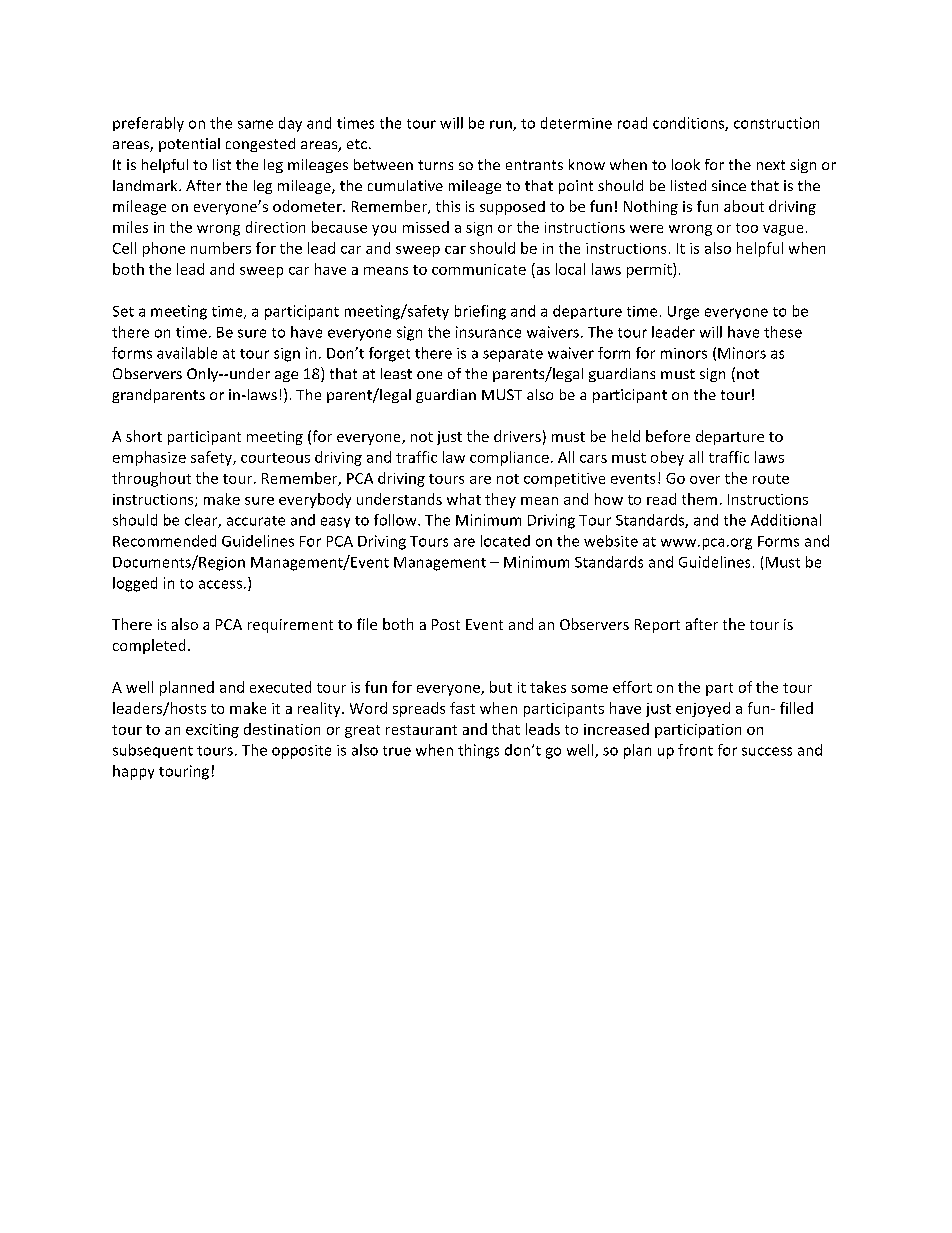  I want to click on exciting, so click(212, 731).
